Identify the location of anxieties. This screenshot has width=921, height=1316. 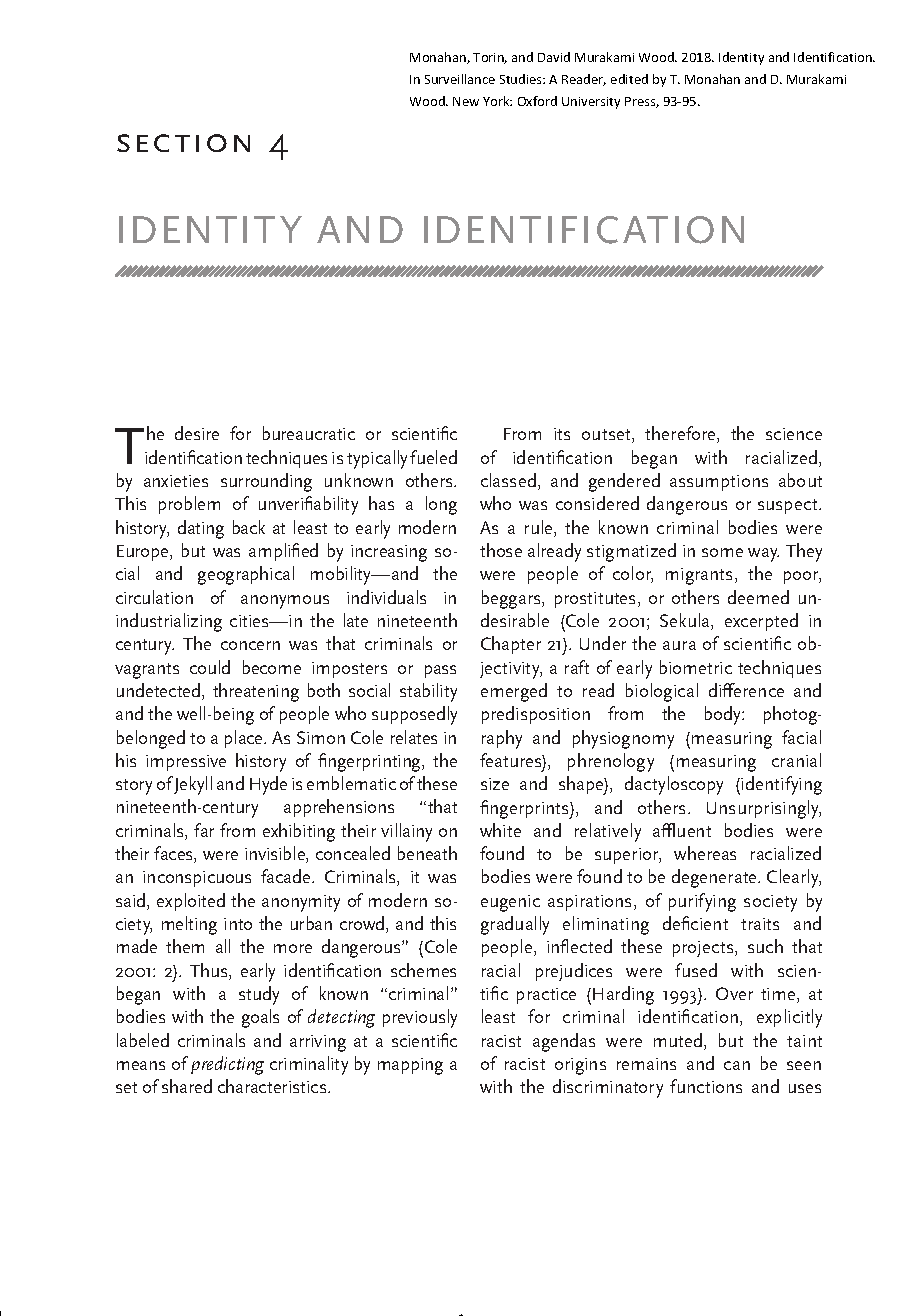
(176, 481).
